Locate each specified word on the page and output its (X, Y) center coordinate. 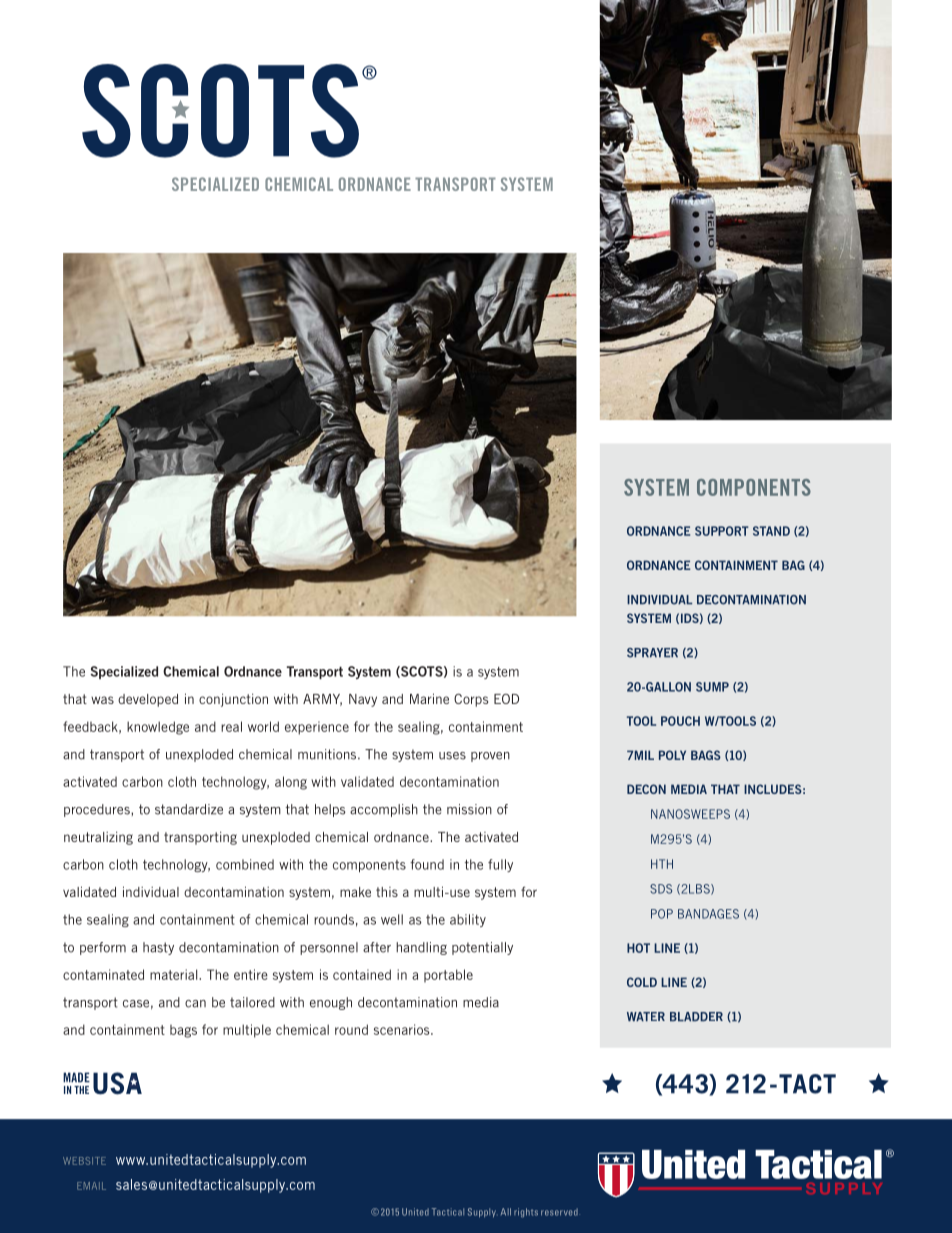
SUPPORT (722, 531)
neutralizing (98, 838)
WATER (646, 1016)
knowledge (158, 728)
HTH (662, 864)
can (195, 1004)
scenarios (403, 1029)
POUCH (680, 721)
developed (148, 700)
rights (526, 1213)
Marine (429, 698)
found (427, 864)
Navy (363, 700)
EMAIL (91, 1186)
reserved (559, 1212)
